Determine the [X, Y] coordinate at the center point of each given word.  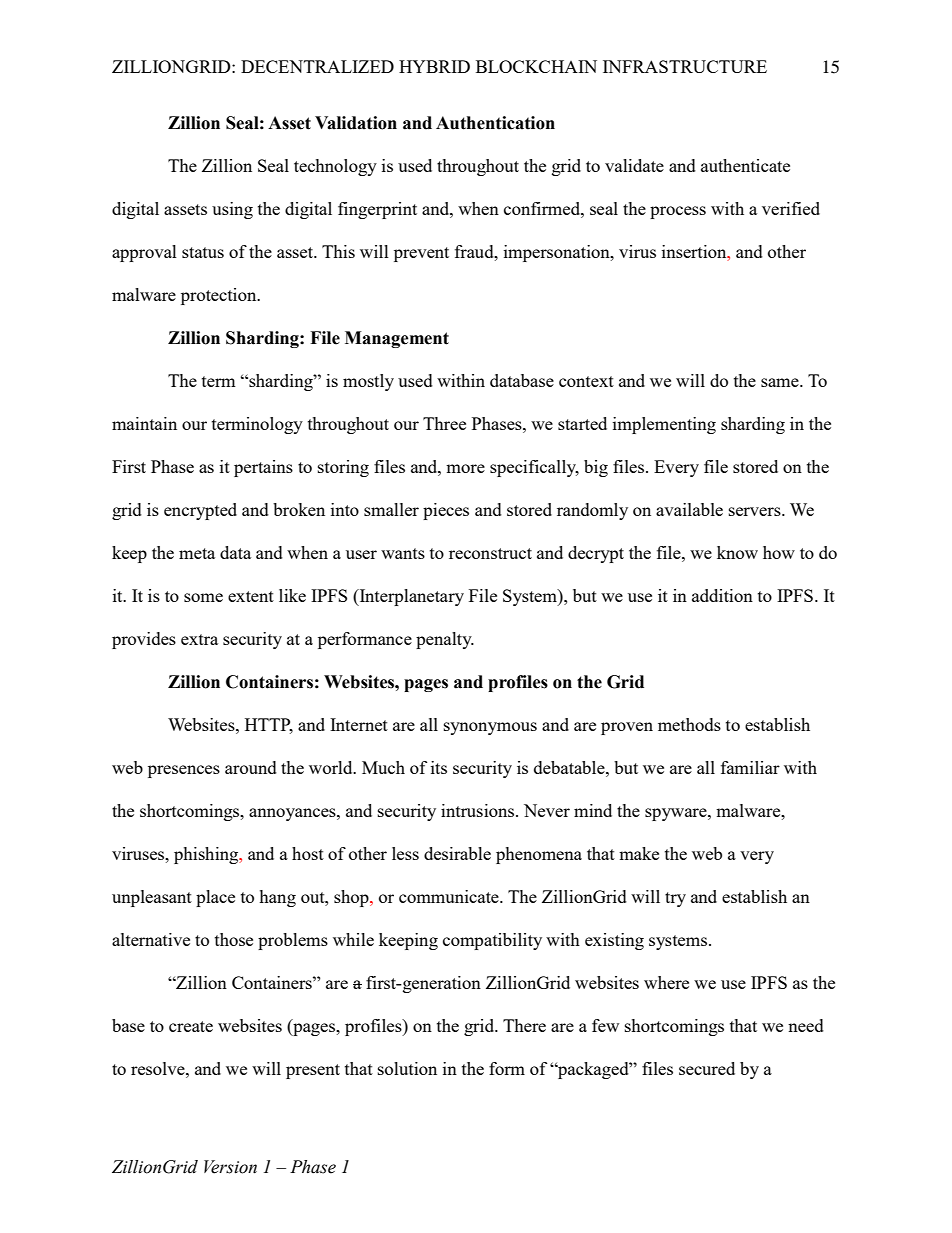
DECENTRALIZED [317, 66]
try [675, 899]
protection [220, 296]
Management [397, 339]
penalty [445, 640]
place [215, 898]
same [781, 382]
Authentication [495, 123]
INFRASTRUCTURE [685, 66]
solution [407, 1068]
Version [230, 1167]
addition [722, 595]
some [203, 597]
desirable [457, 853]
